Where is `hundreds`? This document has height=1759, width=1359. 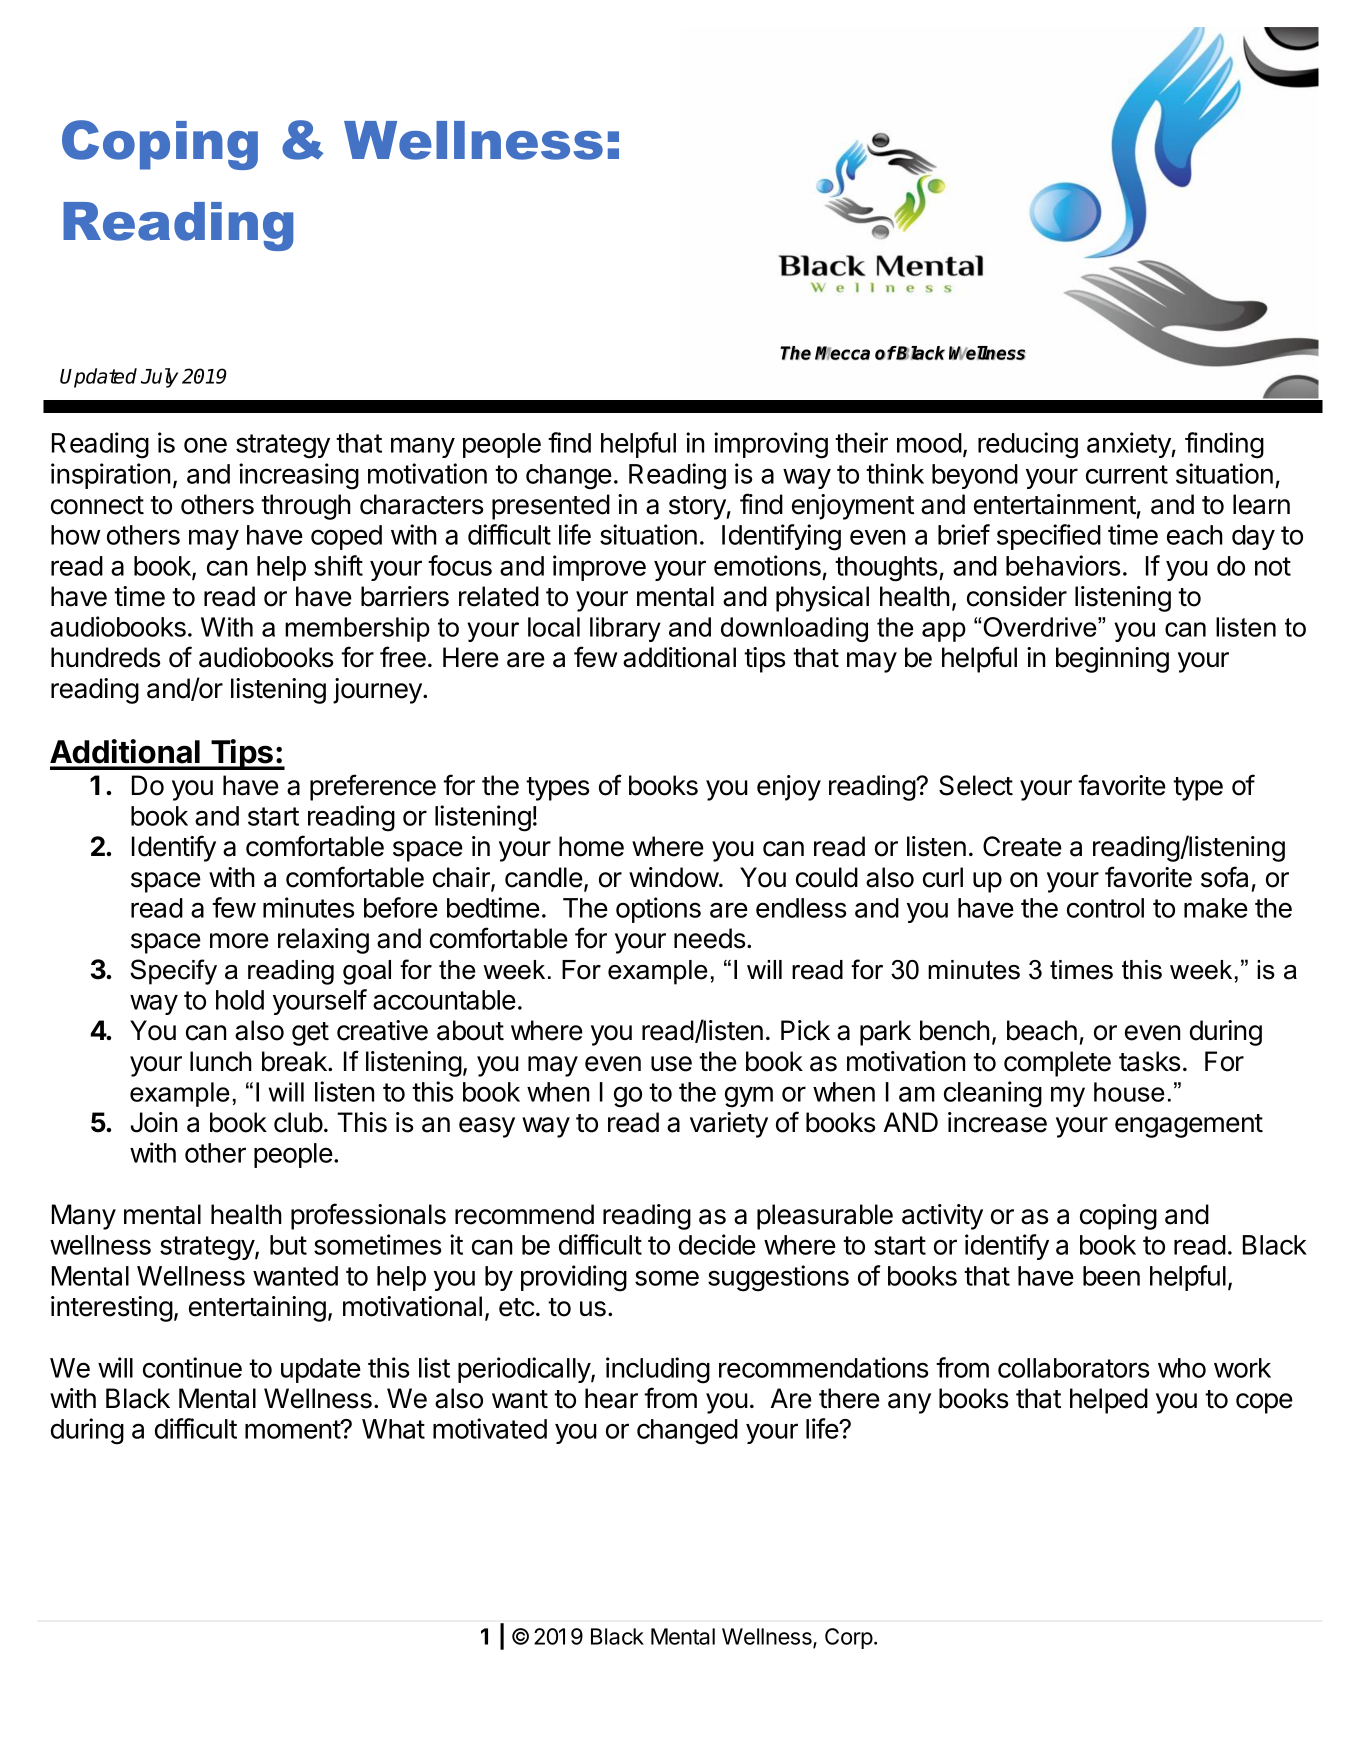
hundreds is located at coordinates (105, 657).
